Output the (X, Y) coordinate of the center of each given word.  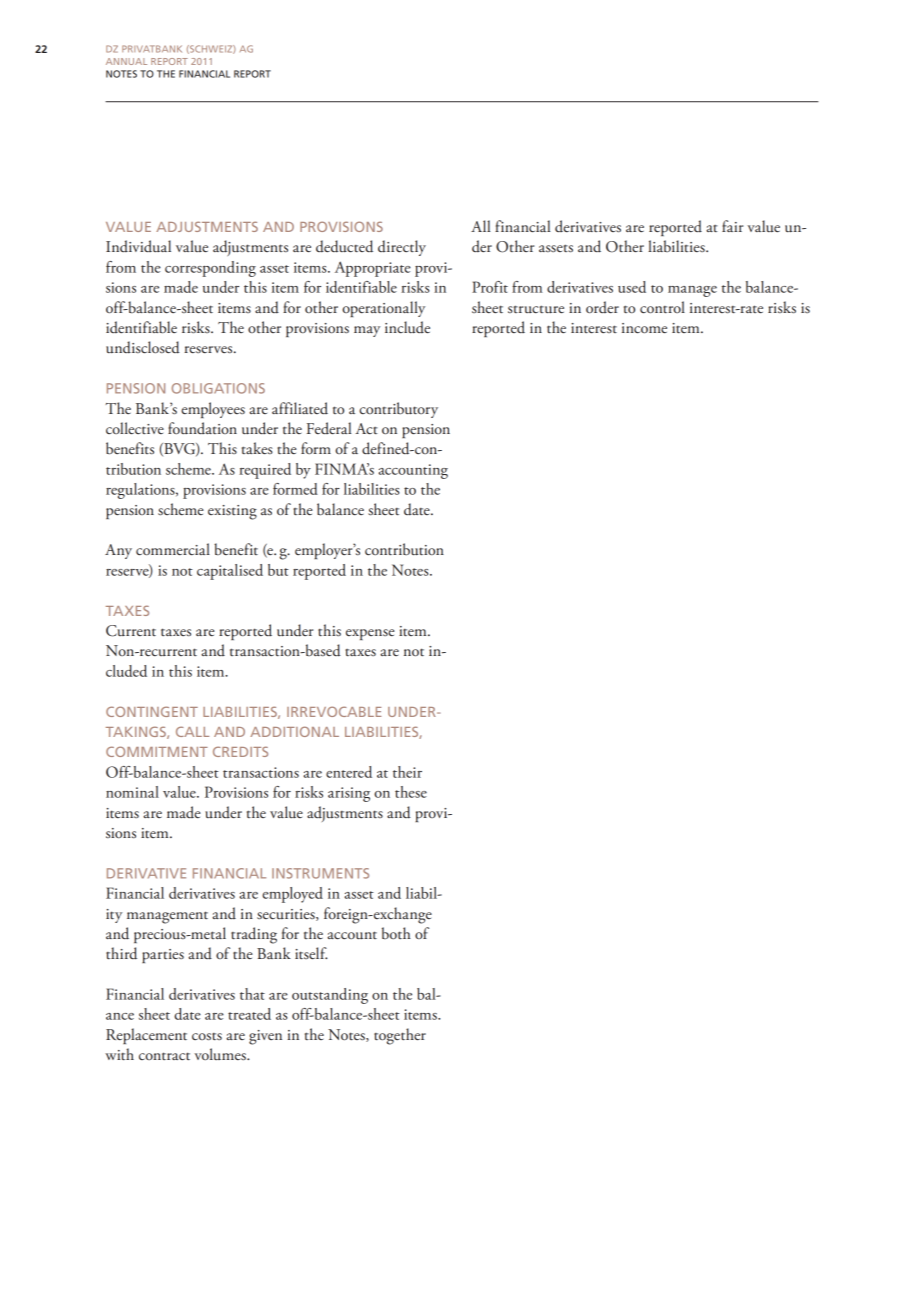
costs (207, 1037)
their (407, 772)
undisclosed (143, 347)
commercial (173, 549)
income (644, 328)
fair (732, 226)
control (662, 307)
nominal (132, 792)
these (411, 792)
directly (402, 248)
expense (370, 634)
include (407, 327)
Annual (126, 61)
